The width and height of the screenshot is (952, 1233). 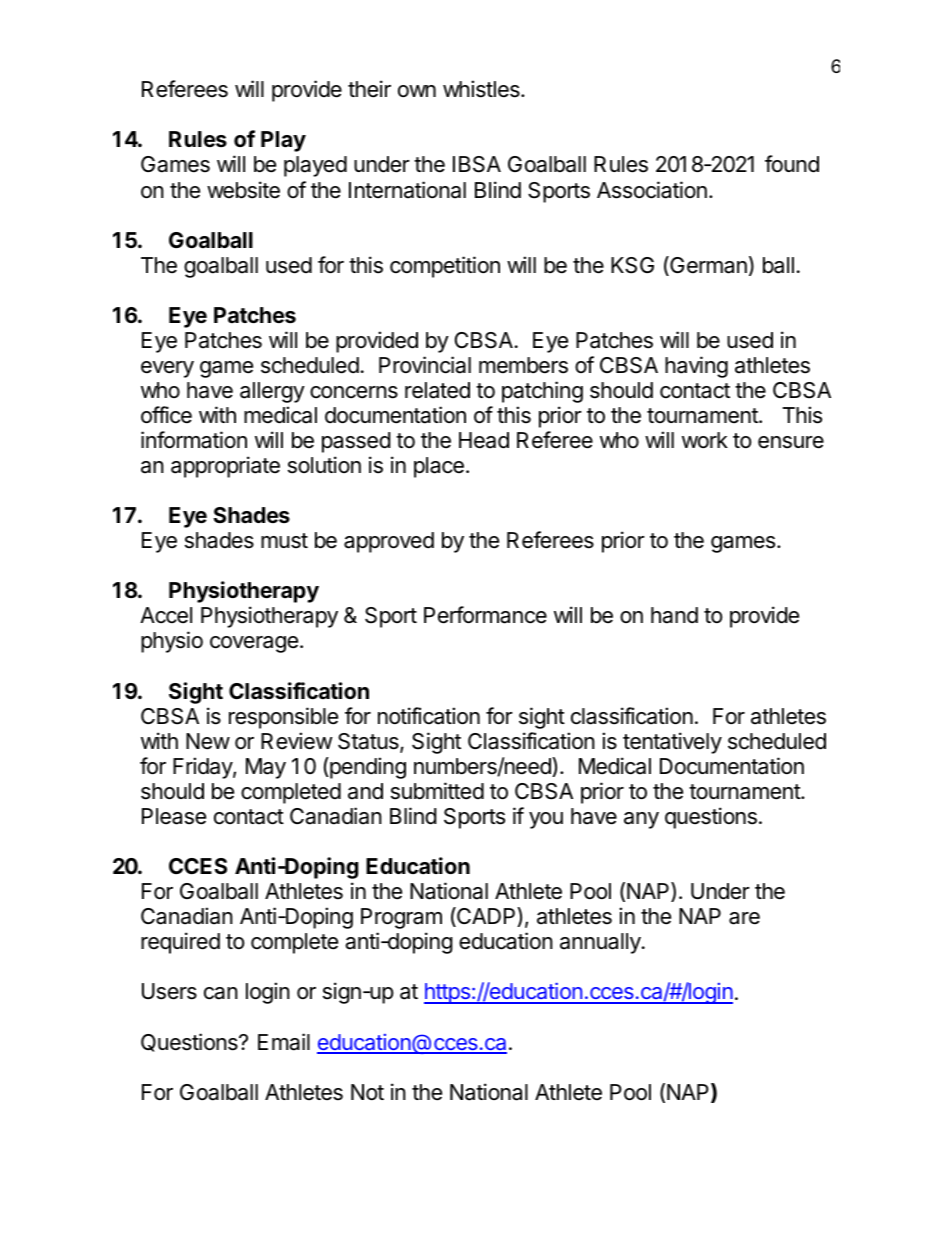 What do you see at coordinates (437, 791) in the screenshot?
I see `submitted` at bounding box center [437, 791].
